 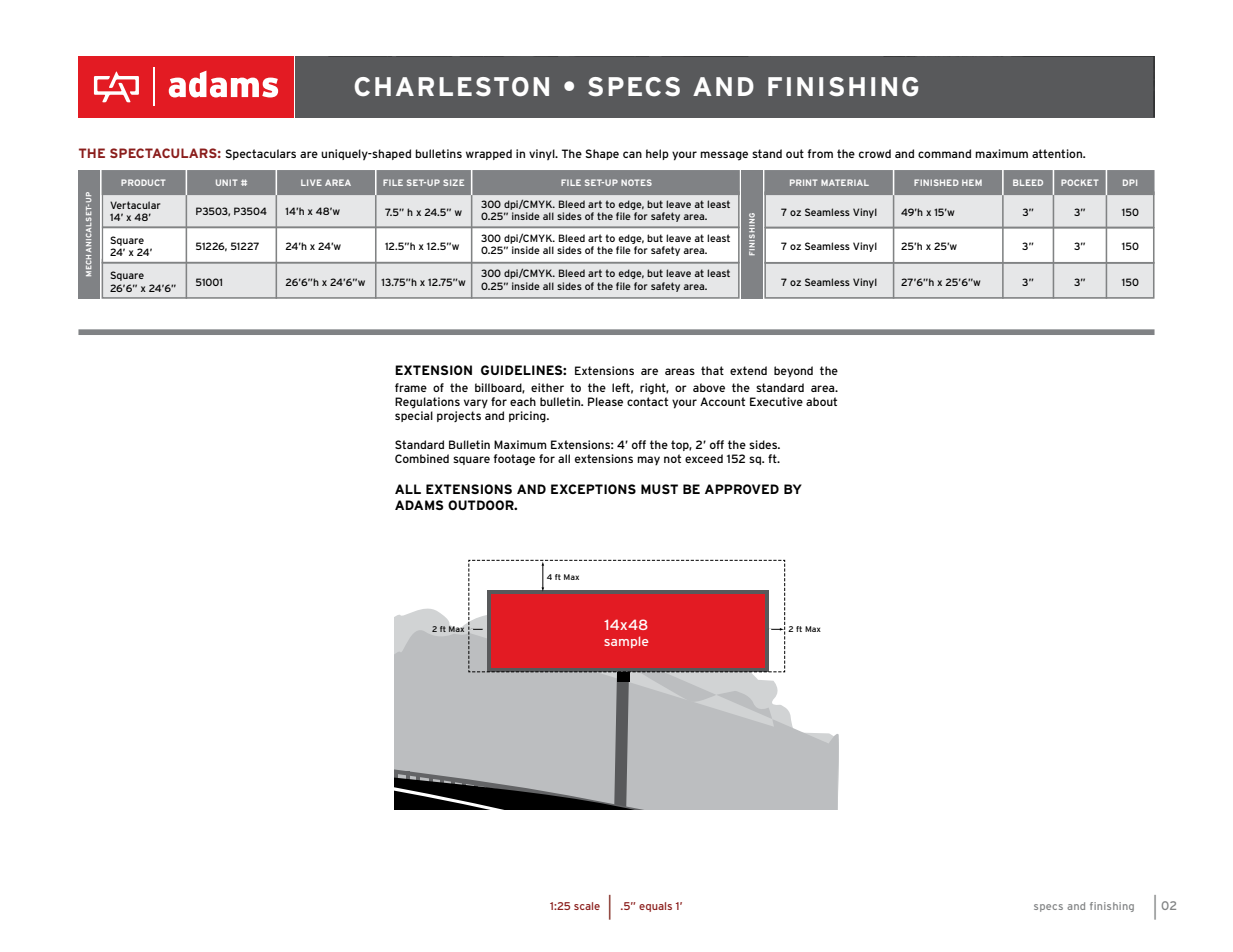 What do you see at coordinates (587, 906) in the screenshot?
I see `scale` at bounding box center [587, 906].
